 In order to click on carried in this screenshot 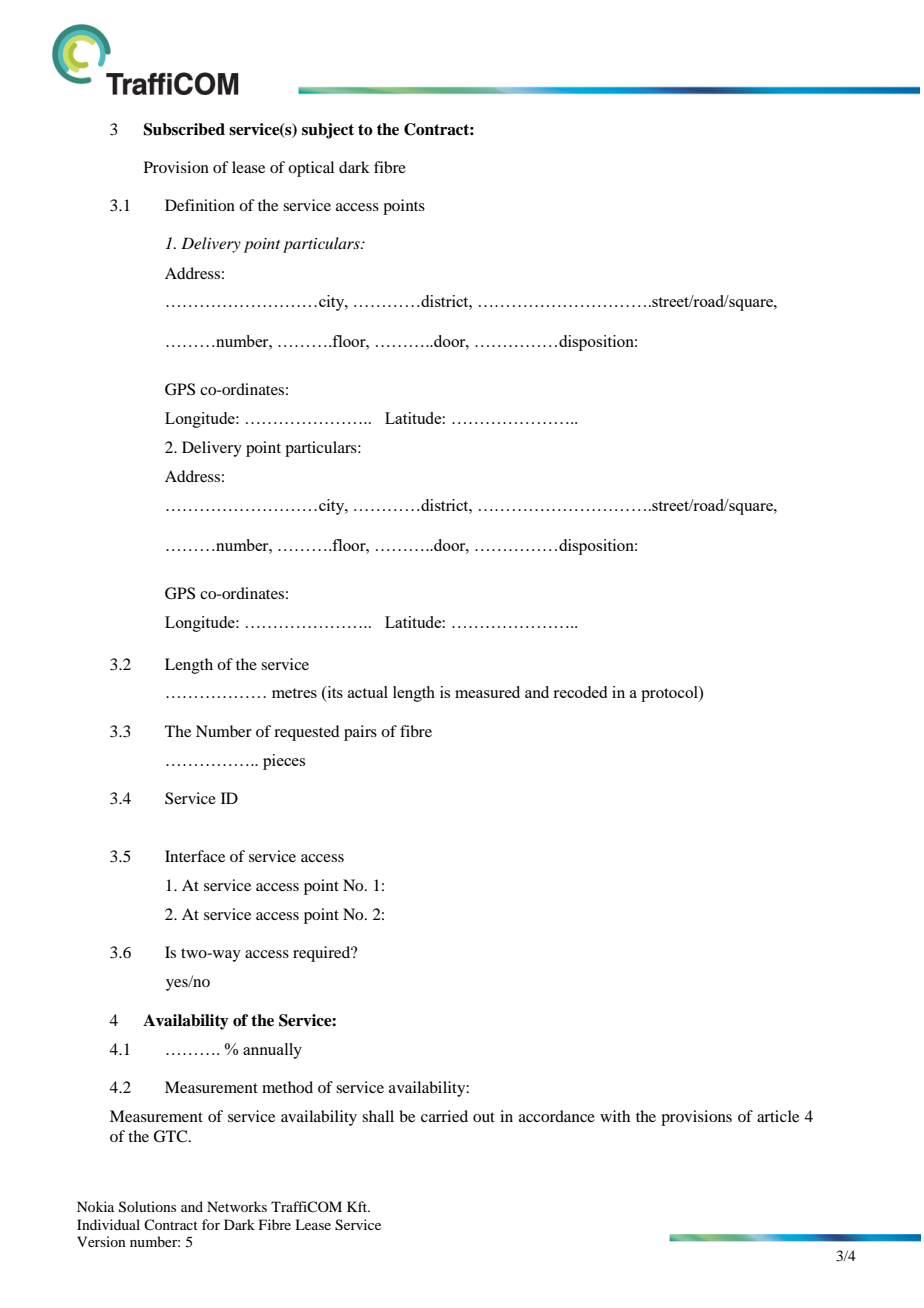, I will do `click(444, 1116)`.
